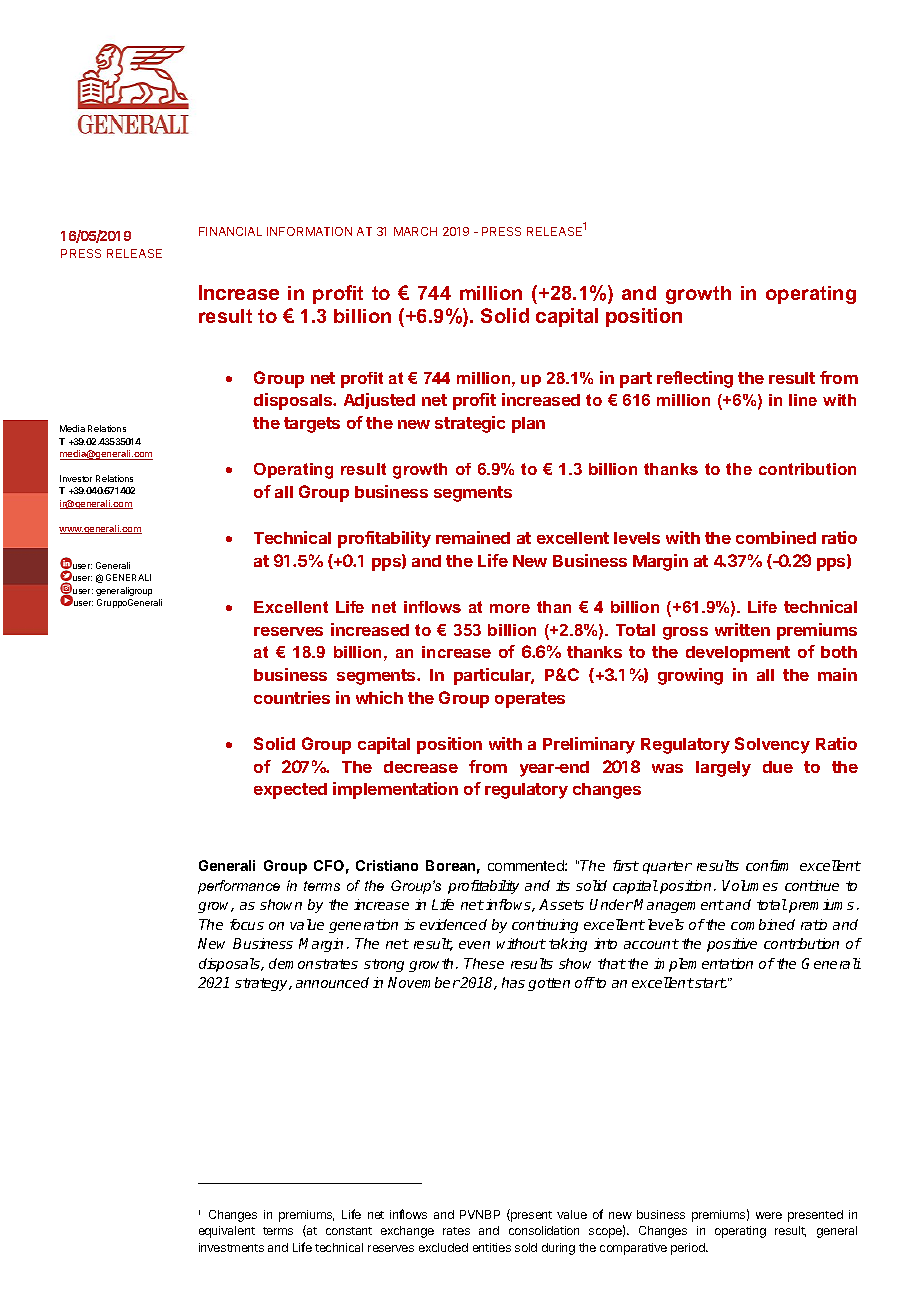  Describe the element at coordinates (732, 945) in the image. I see `positive` at that location.
